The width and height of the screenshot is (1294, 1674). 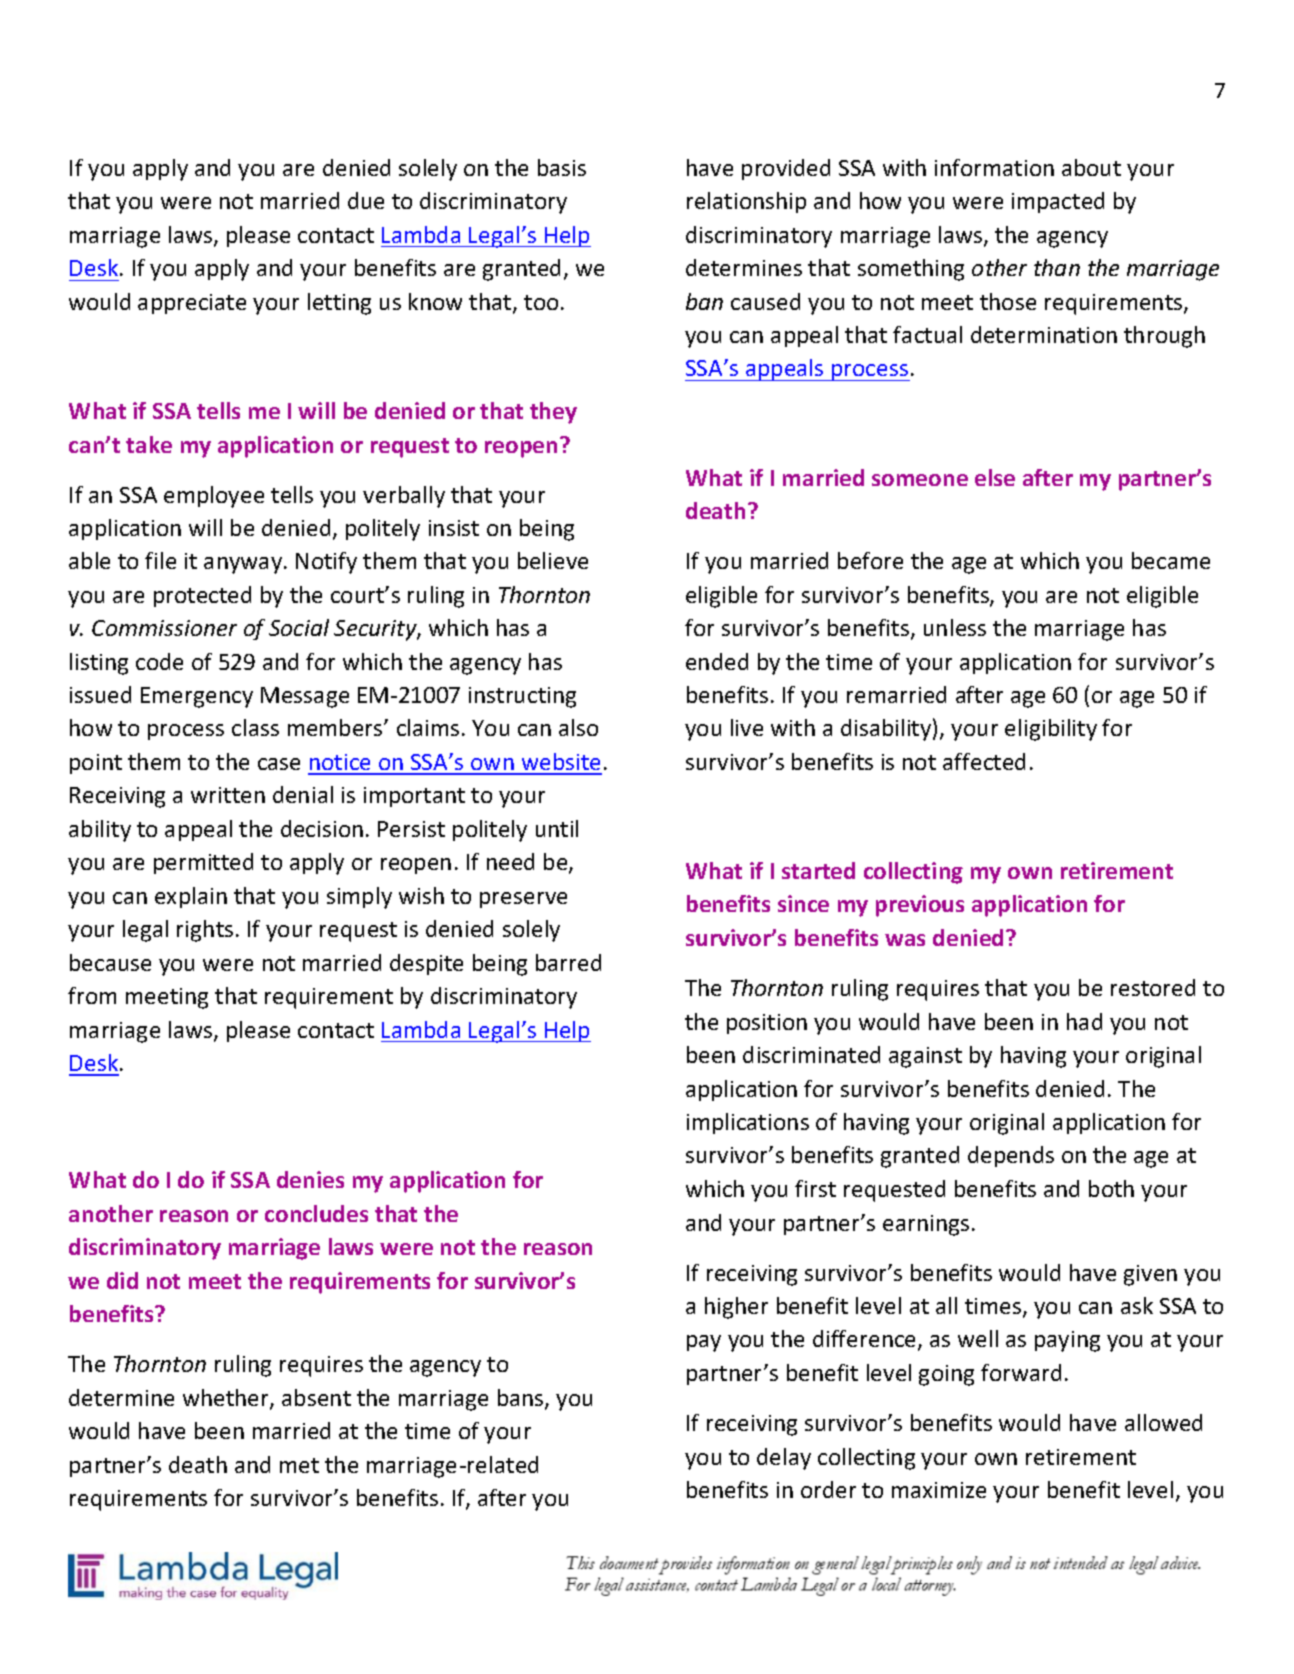 I want to click on believe, so click(x=553, y=560).
